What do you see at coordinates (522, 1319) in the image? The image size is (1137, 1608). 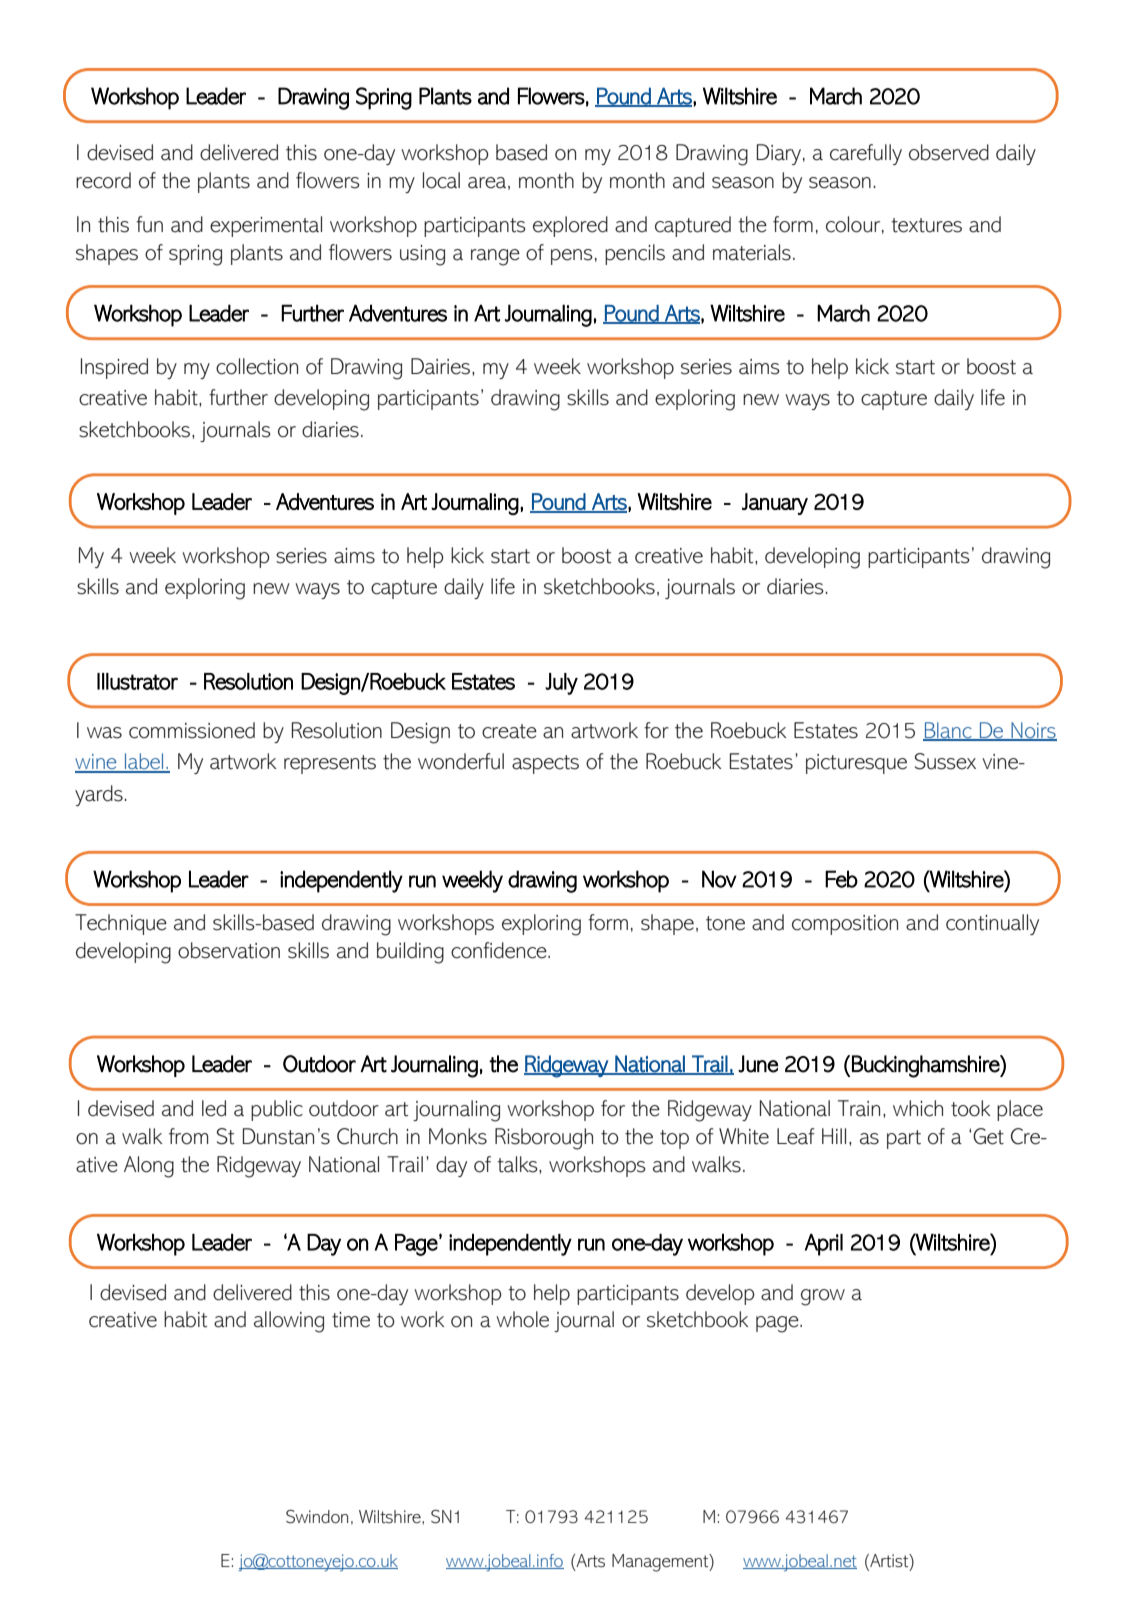 I see `whole` at bounding box center [522, 1319].
